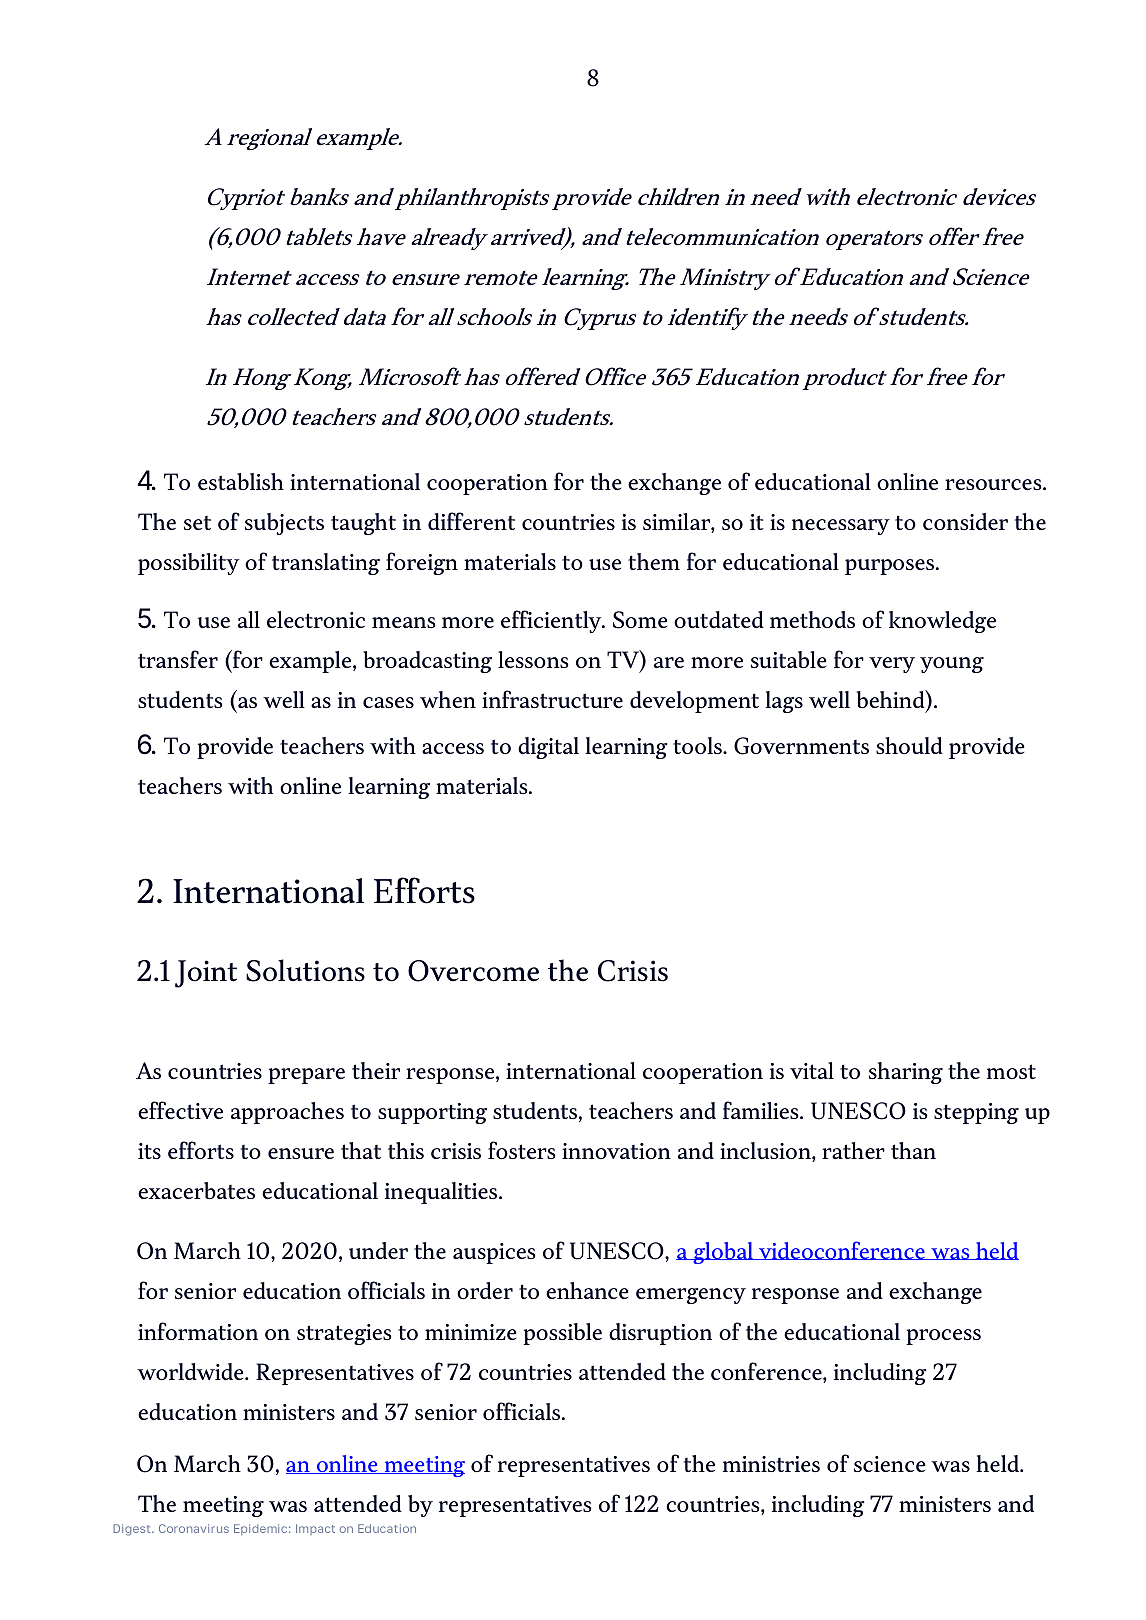 The width and height of the screenshot is (1146, 1620). What do you see at coordinates (771, 1464) in the screenshot?
I see `ministries` at bounding box center [771, 1464].
